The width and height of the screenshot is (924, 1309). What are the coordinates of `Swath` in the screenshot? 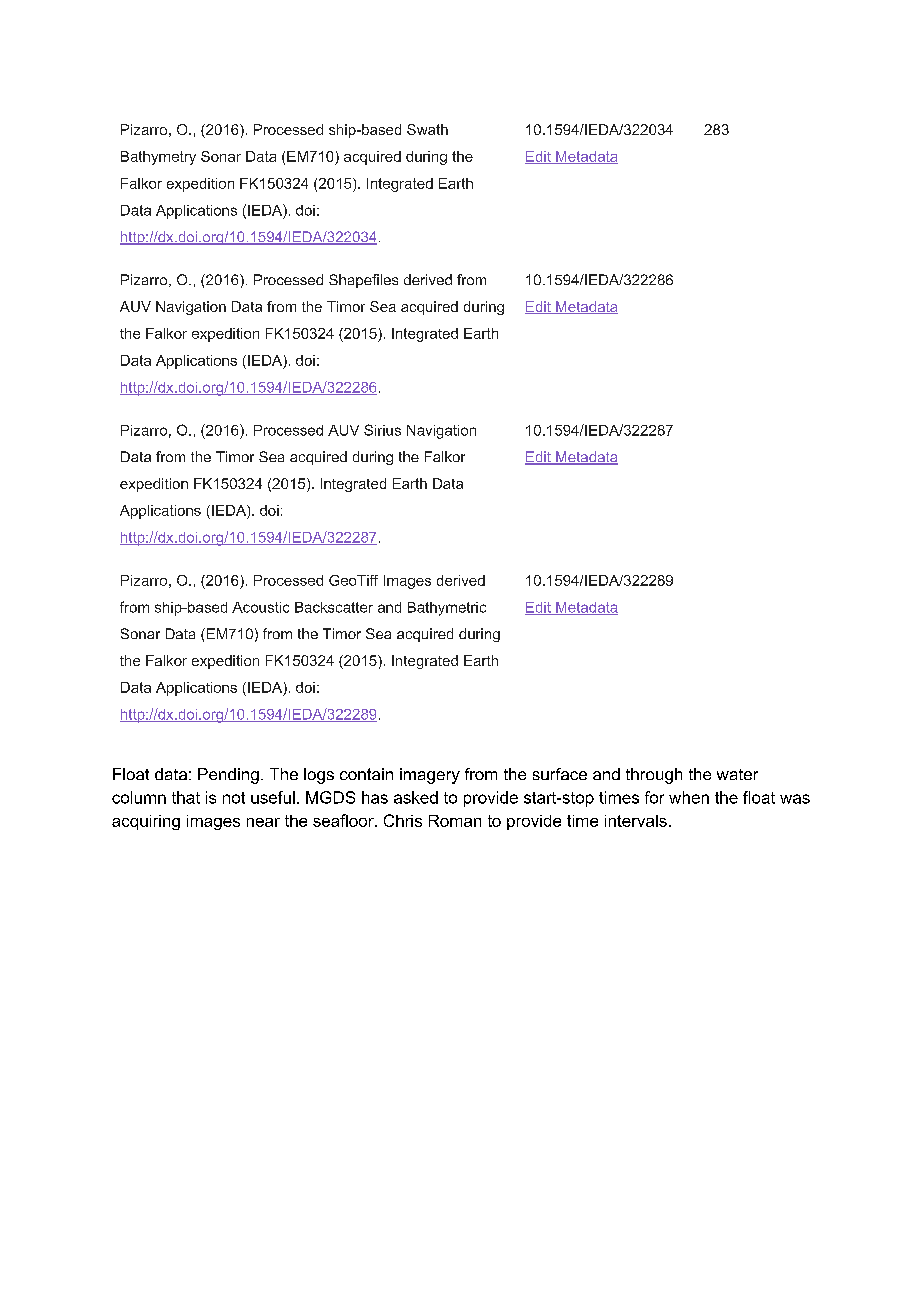 It's located at (427, 129).
